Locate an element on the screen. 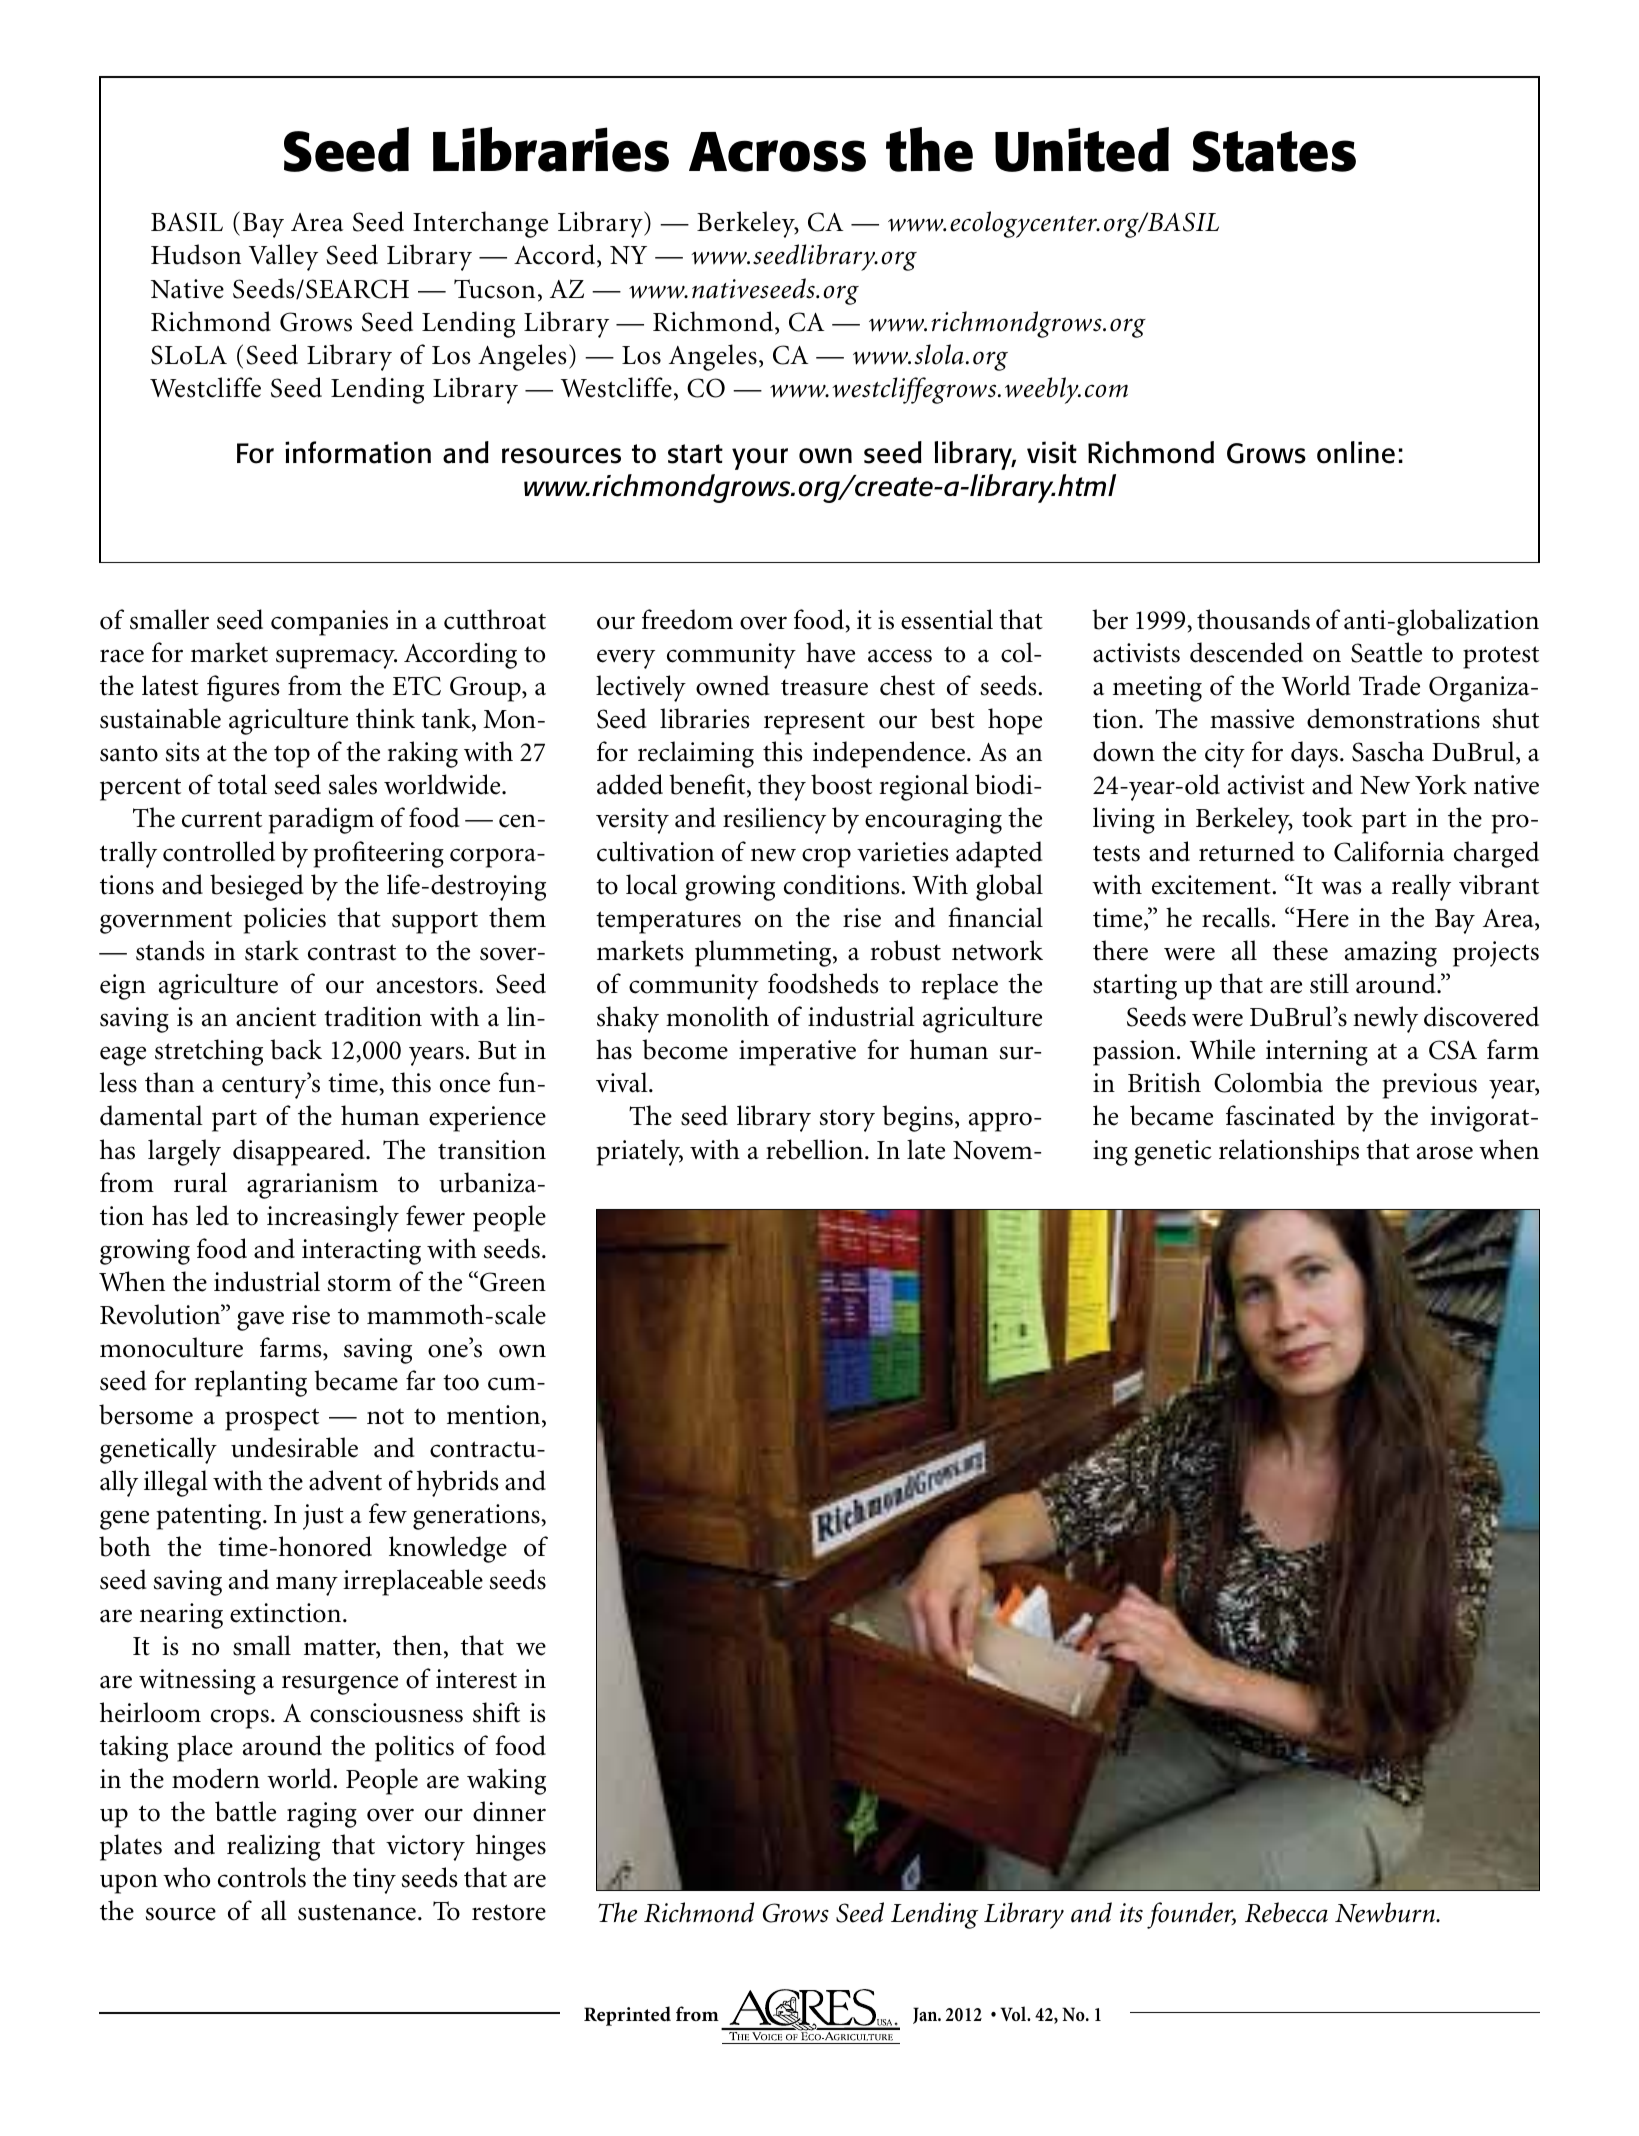 This screenshot has width=1639, height=2136. sustenance is located at coordinates (357, 1912).
